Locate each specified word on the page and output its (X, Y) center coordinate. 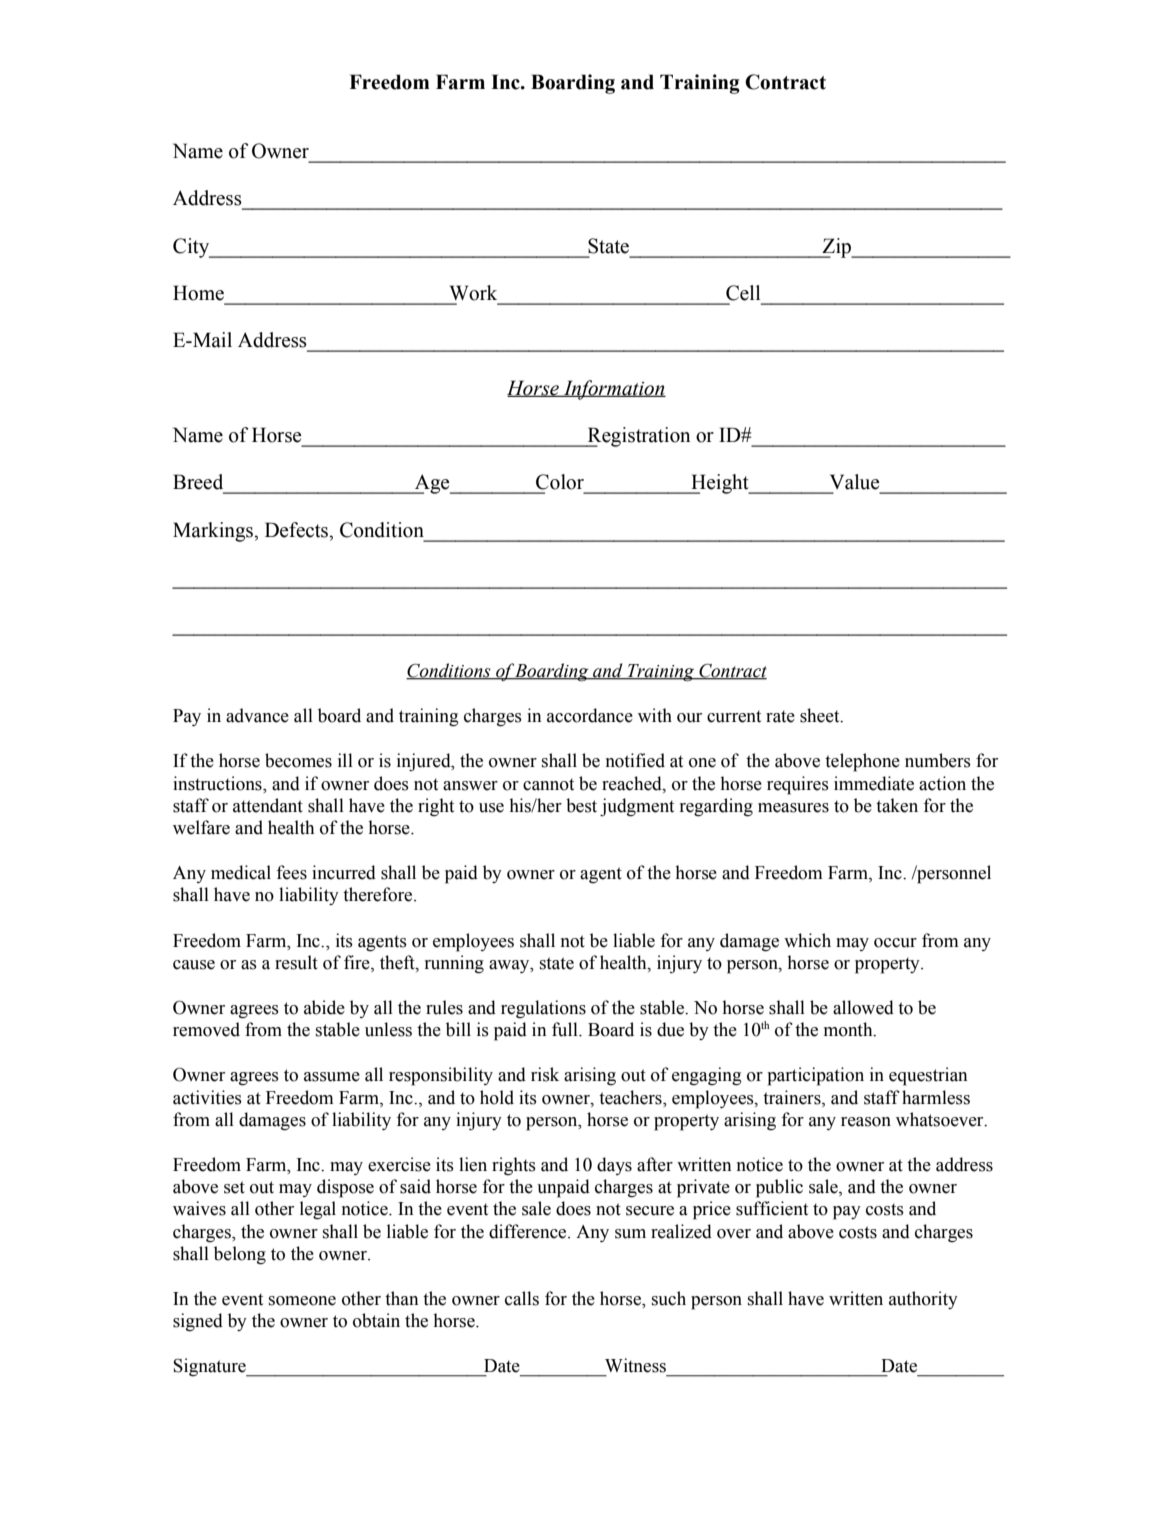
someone (302, 1301)
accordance (590, 715)
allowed (863, 1007)
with (655, 715)
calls (522, 1298)
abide (324, 1007)
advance (257, 715)
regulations (543, 1009)
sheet (821, 715)
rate (780, 716)
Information (613, 390)
